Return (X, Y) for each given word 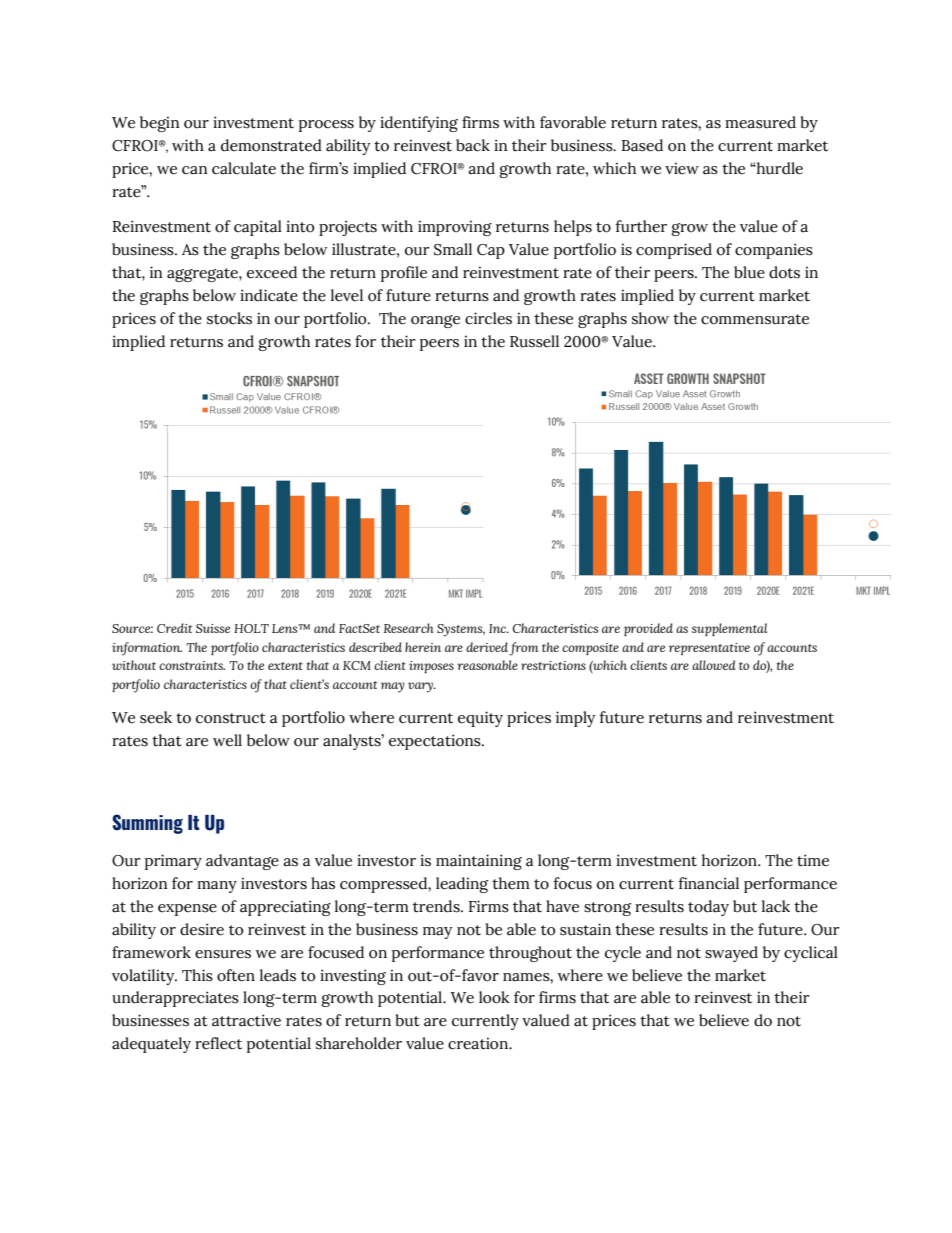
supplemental (729, 629)
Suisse (213, 628)
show (650, 318)
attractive (246, 1020)
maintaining (479, 862)
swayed (731, 954)
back (473, 145)
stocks (229, 318)
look (494, 997)
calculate (244, 168)
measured (760, 122)
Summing (147, 824)
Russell (534, 341)
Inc (498, 628)
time (813, 860)
